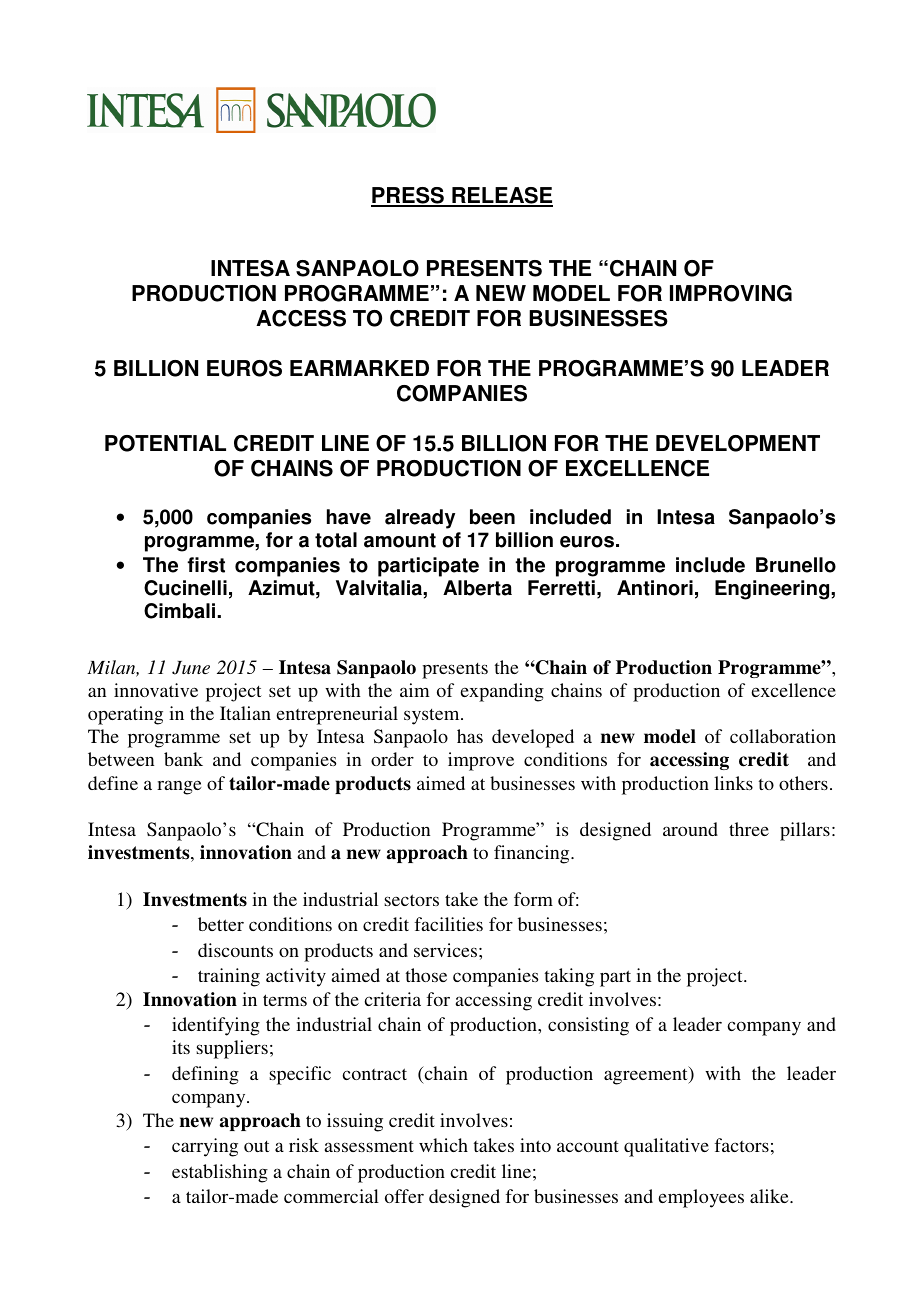 This image has height=1308, width=924. Describe the element at coordinates (492, 517) in the image. I see `been` at that location.
